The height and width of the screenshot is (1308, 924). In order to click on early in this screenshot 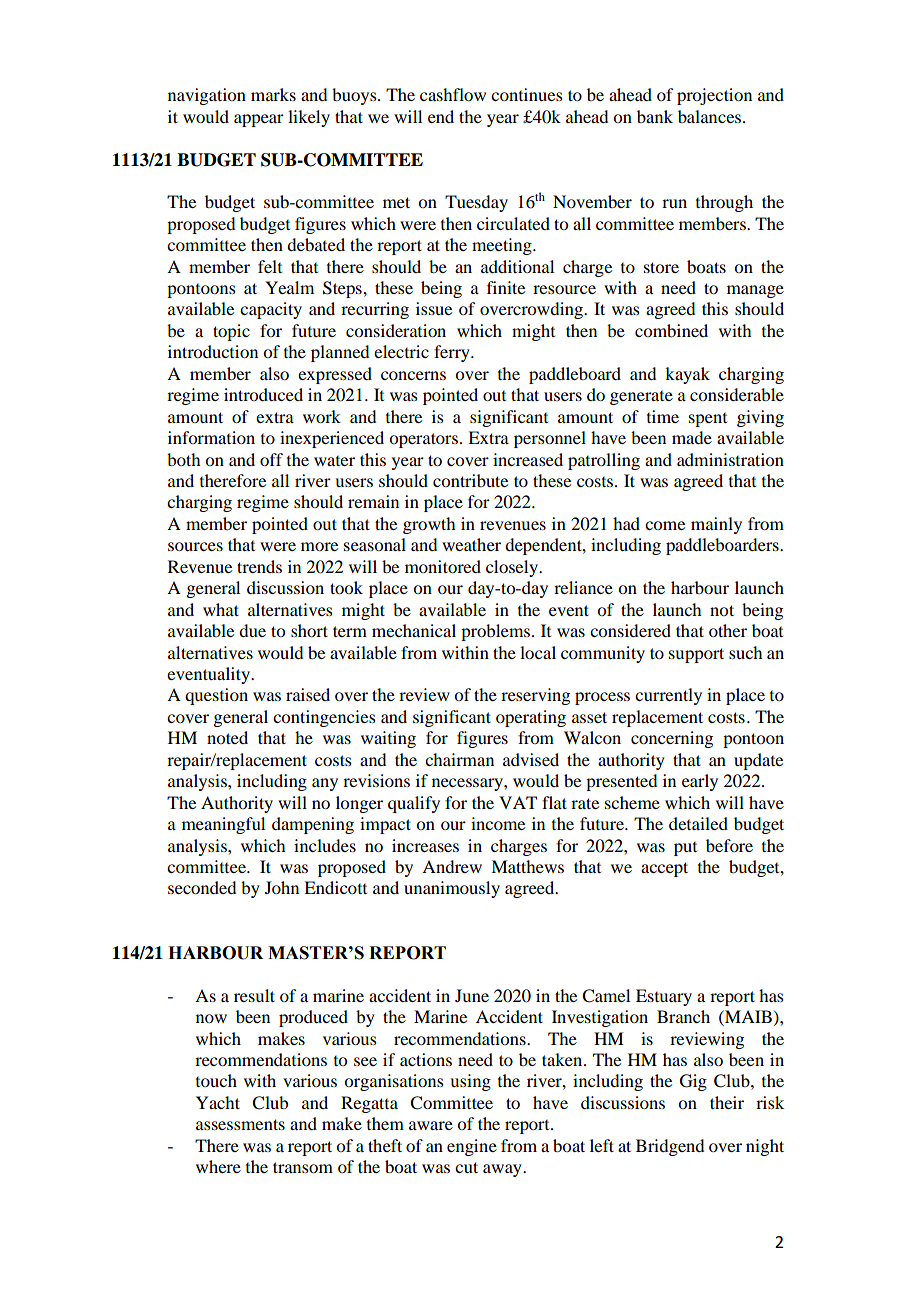, I will do `click(700, 782)`.
